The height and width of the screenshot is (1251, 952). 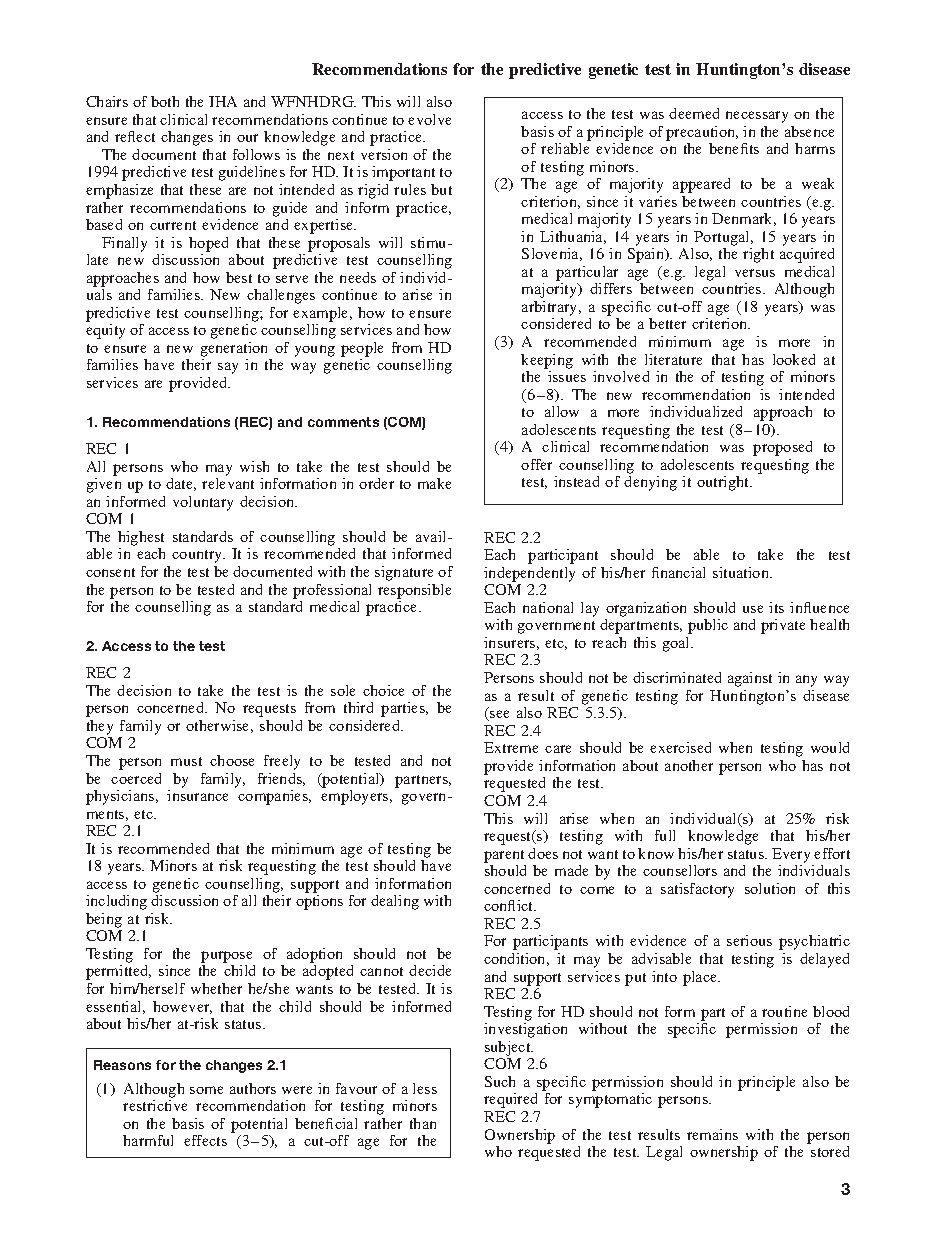 I want to click on solution, so click(x=770, y=888).
